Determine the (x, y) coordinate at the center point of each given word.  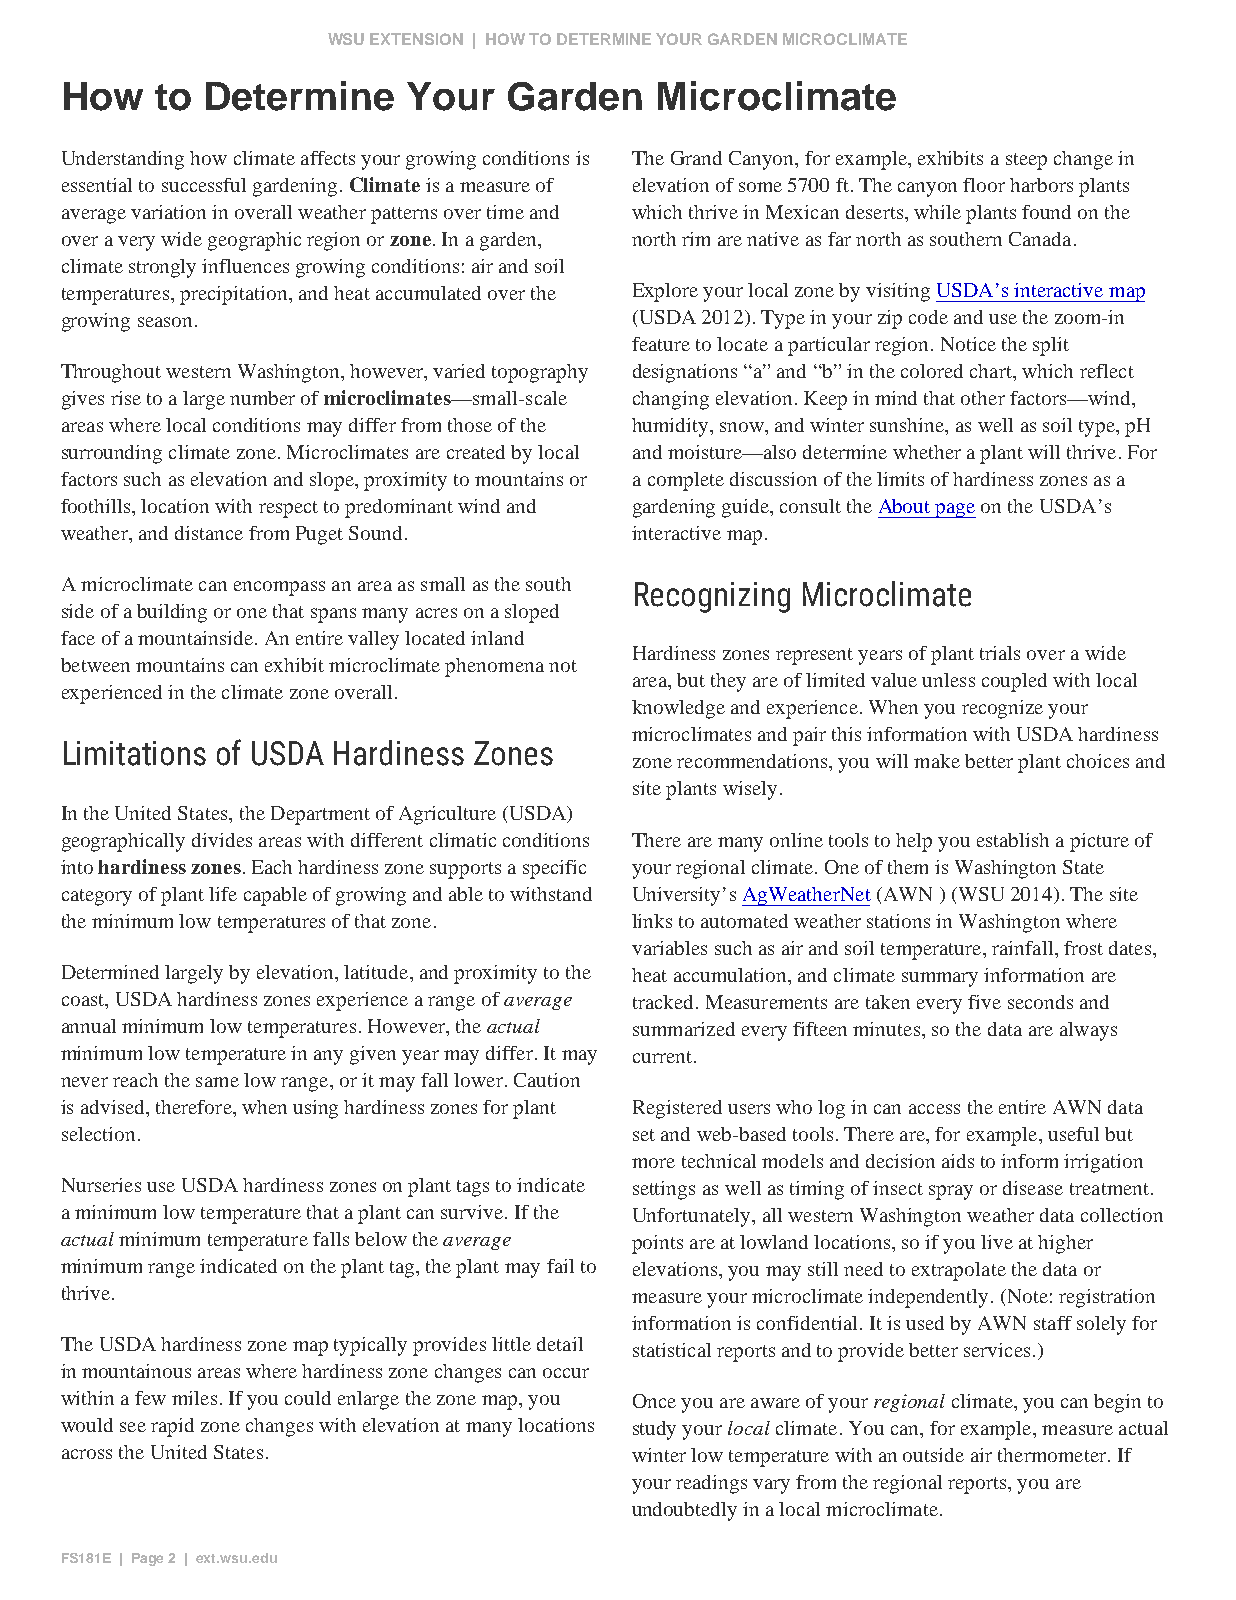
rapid (172, 1427)
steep (1026, 161)
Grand (696, 158)
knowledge (678, 709)
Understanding (123, 160)
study (654, 1430)
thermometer (1053, 1455)
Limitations (135, 753)
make (937, 761)
